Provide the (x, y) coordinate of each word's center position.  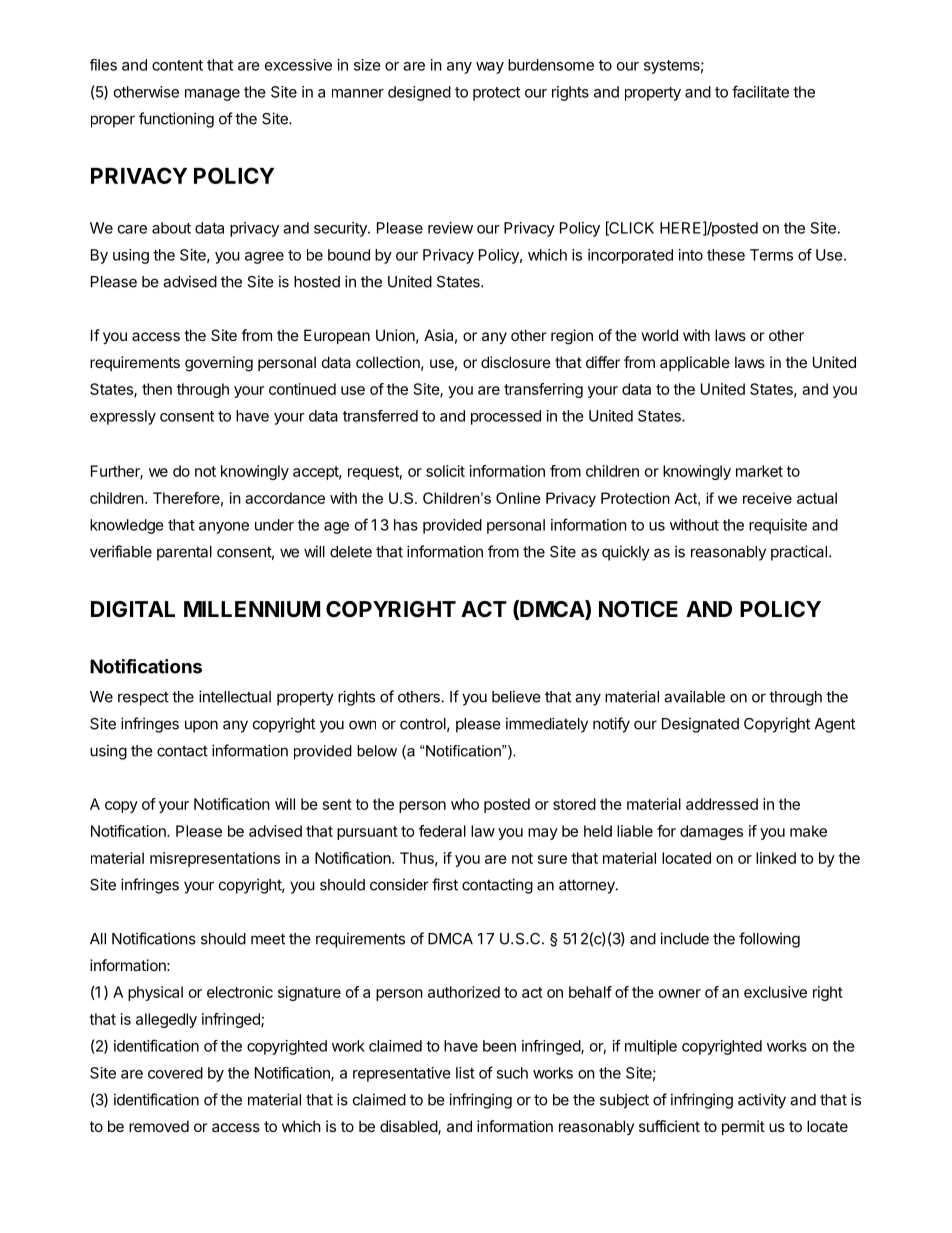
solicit (445, 471)
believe (516, 696)
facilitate (760, 91)
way (490, 68)
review (450, 228)
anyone (224, 528)
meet (268, 939)
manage (212, 95)
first (445, 884)
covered (175, 1073)
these (726, 255)
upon (201, 726)
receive (767, 498)
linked (776, 858)
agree (264, 258)
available (694, 696)
